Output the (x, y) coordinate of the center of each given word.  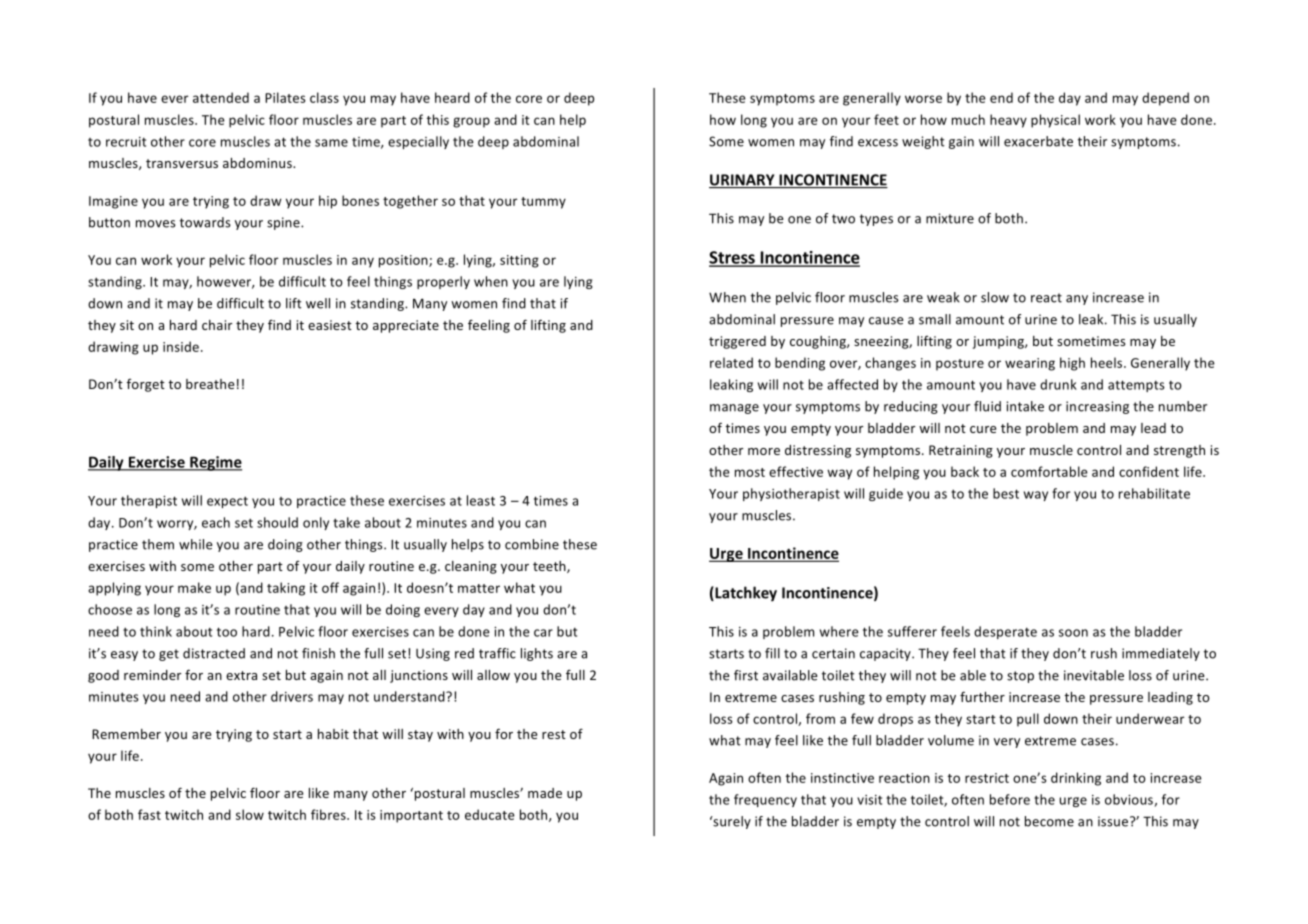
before (1010, 799)
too (227, 632)
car (543, 633)
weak (943, 297)
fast (149, 814)
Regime (215, 463)
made (545, 793)
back (965, 471)
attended (221, 97)
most (750, 472)
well (318, 303)
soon (1073, 633)
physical (1055, 121)
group (471, 122)
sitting (519, 261)
